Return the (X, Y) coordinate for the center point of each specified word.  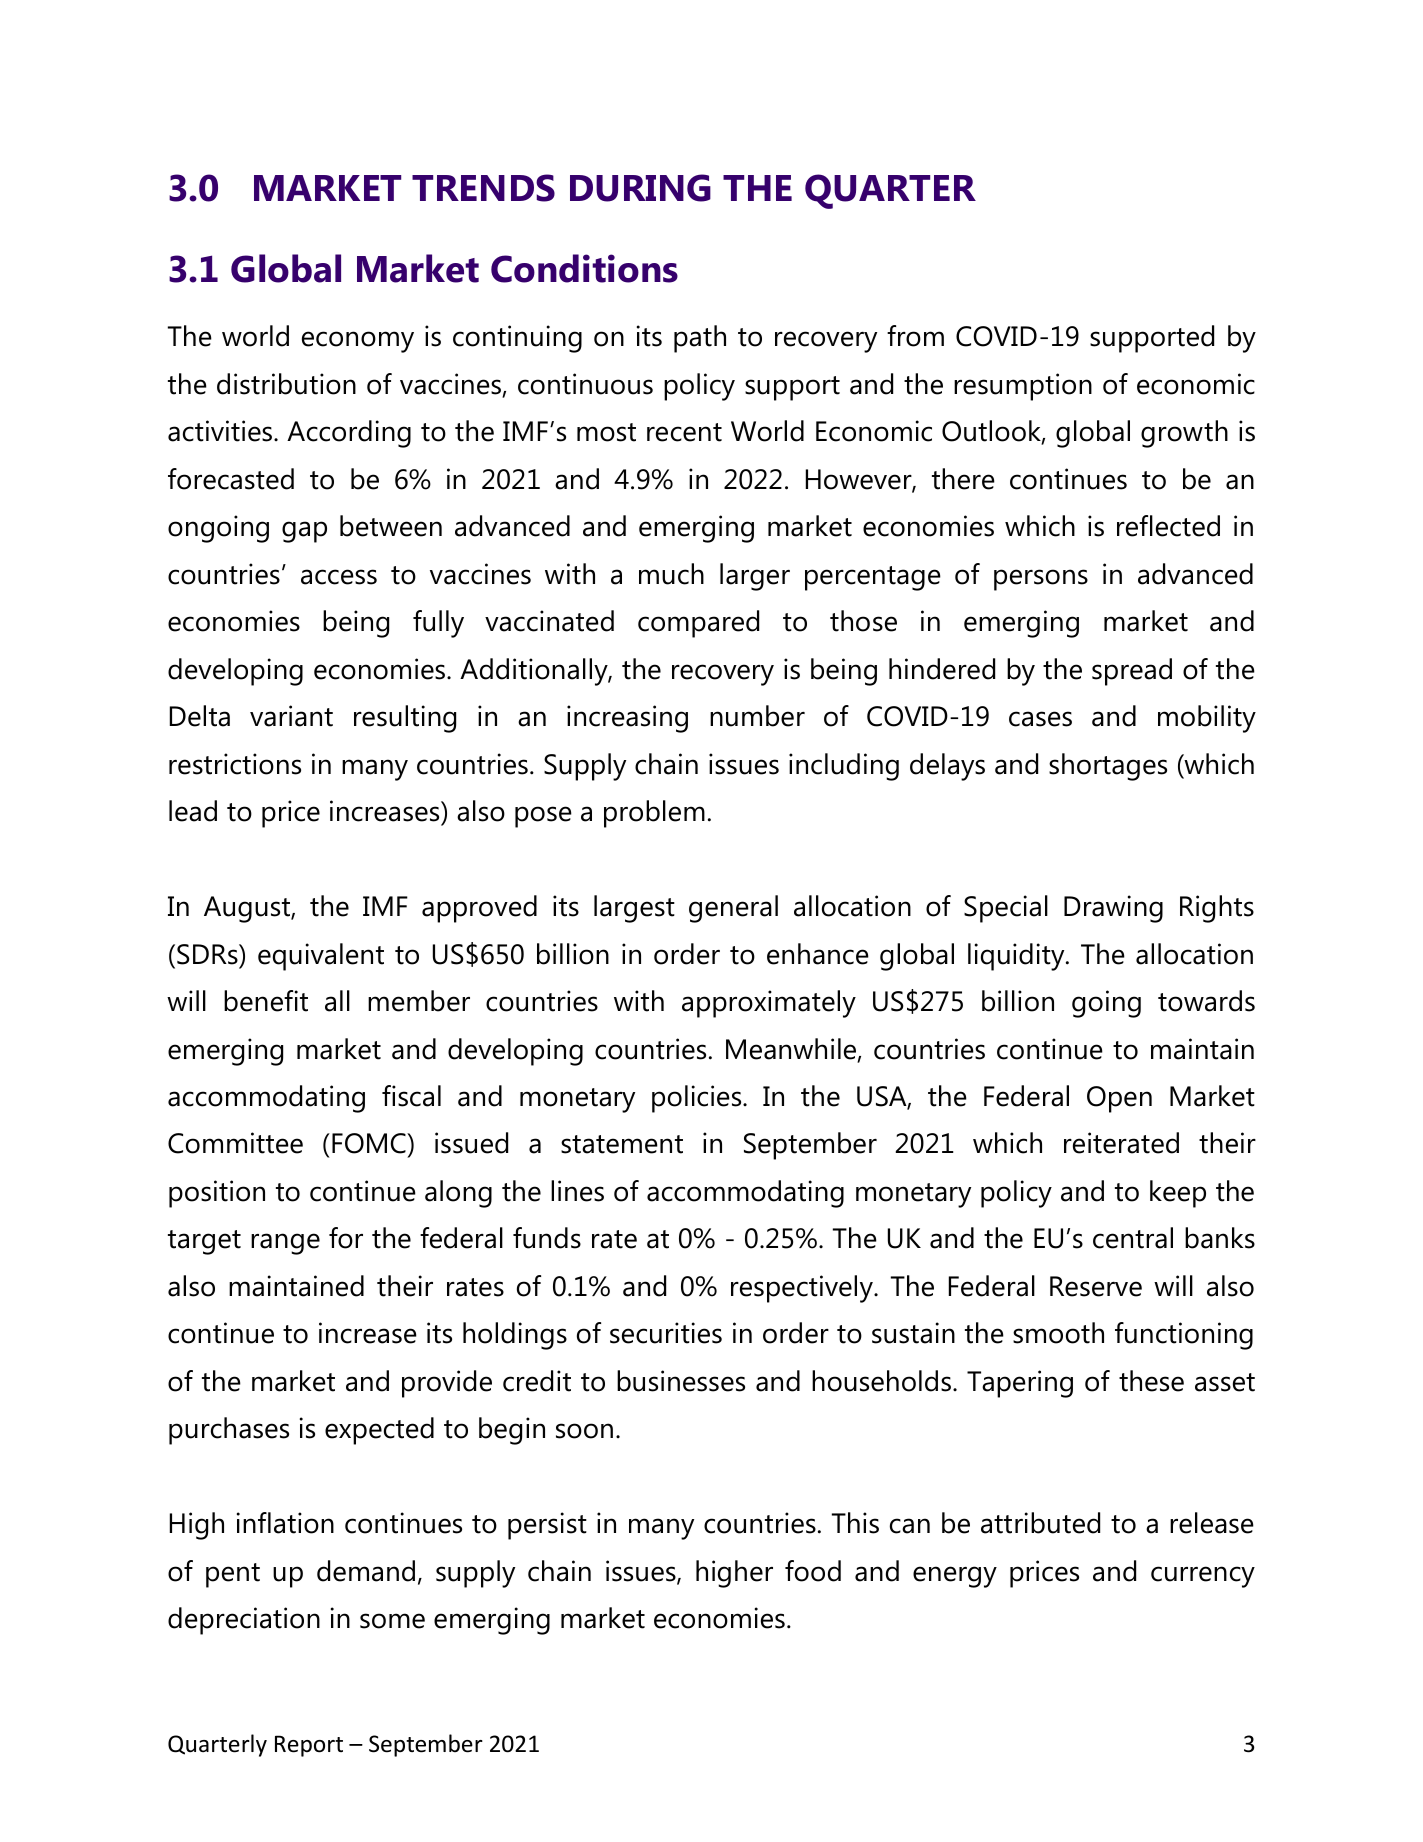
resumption (1023, 387)
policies (698, 1099)
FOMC (370, 1143)
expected (379, 1431)
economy (358, 342)
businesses (681, 1381)
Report (309, 1746)
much (671, 574)
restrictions (235, 764)
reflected (1168, 526)
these (1151, 1381)
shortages (1108, 767)
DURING (640, 188)
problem (654, 814)
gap (304, 532)
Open (1119, 1099)
